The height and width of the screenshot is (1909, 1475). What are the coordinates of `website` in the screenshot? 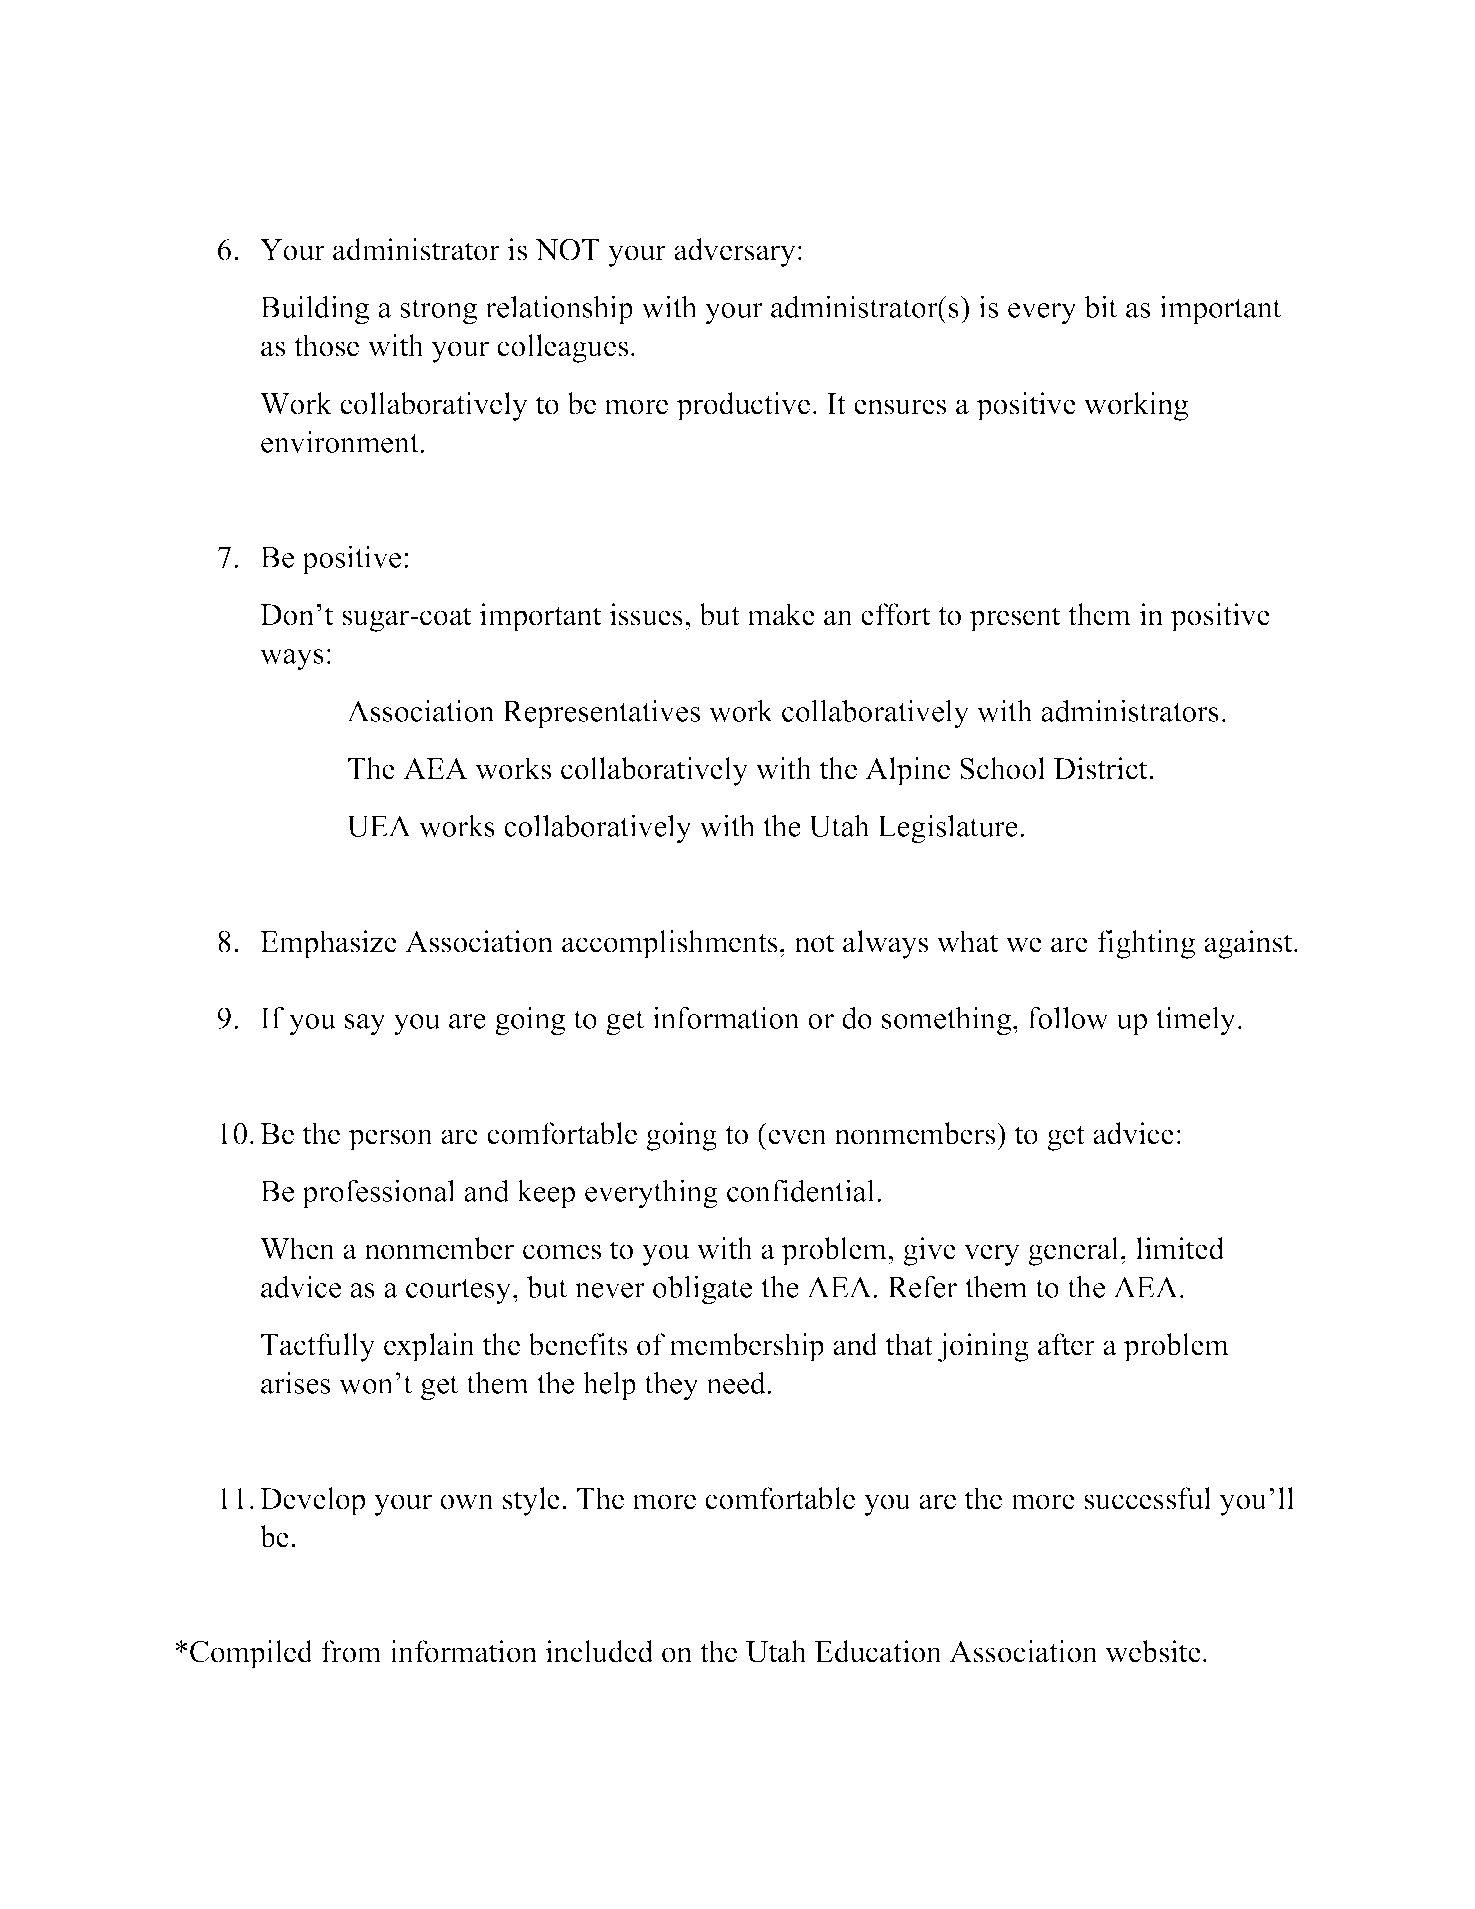 It's located at (1153, 1651).
